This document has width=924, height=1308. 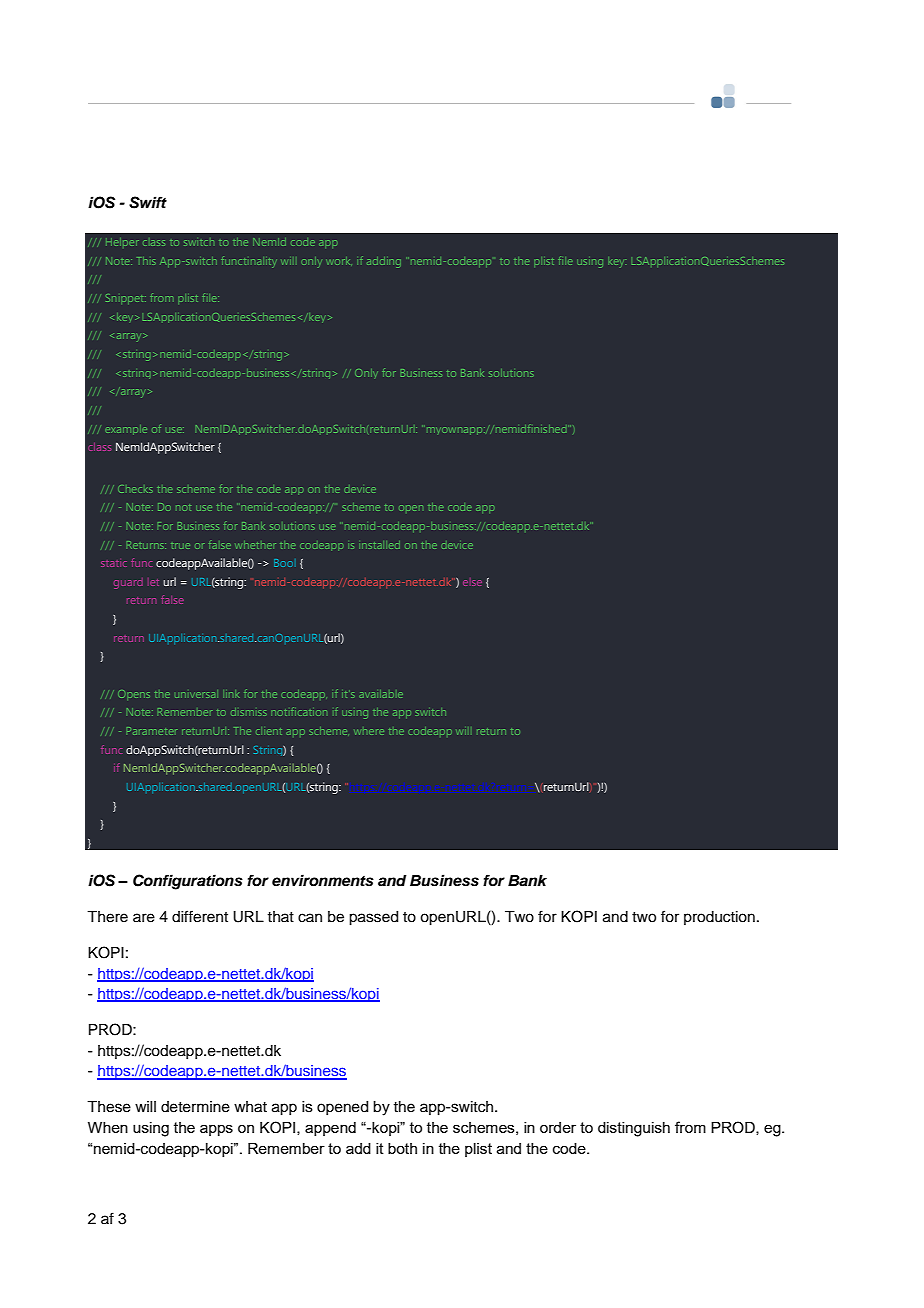 I want to click on determine, so click(x=195, y=1107).
